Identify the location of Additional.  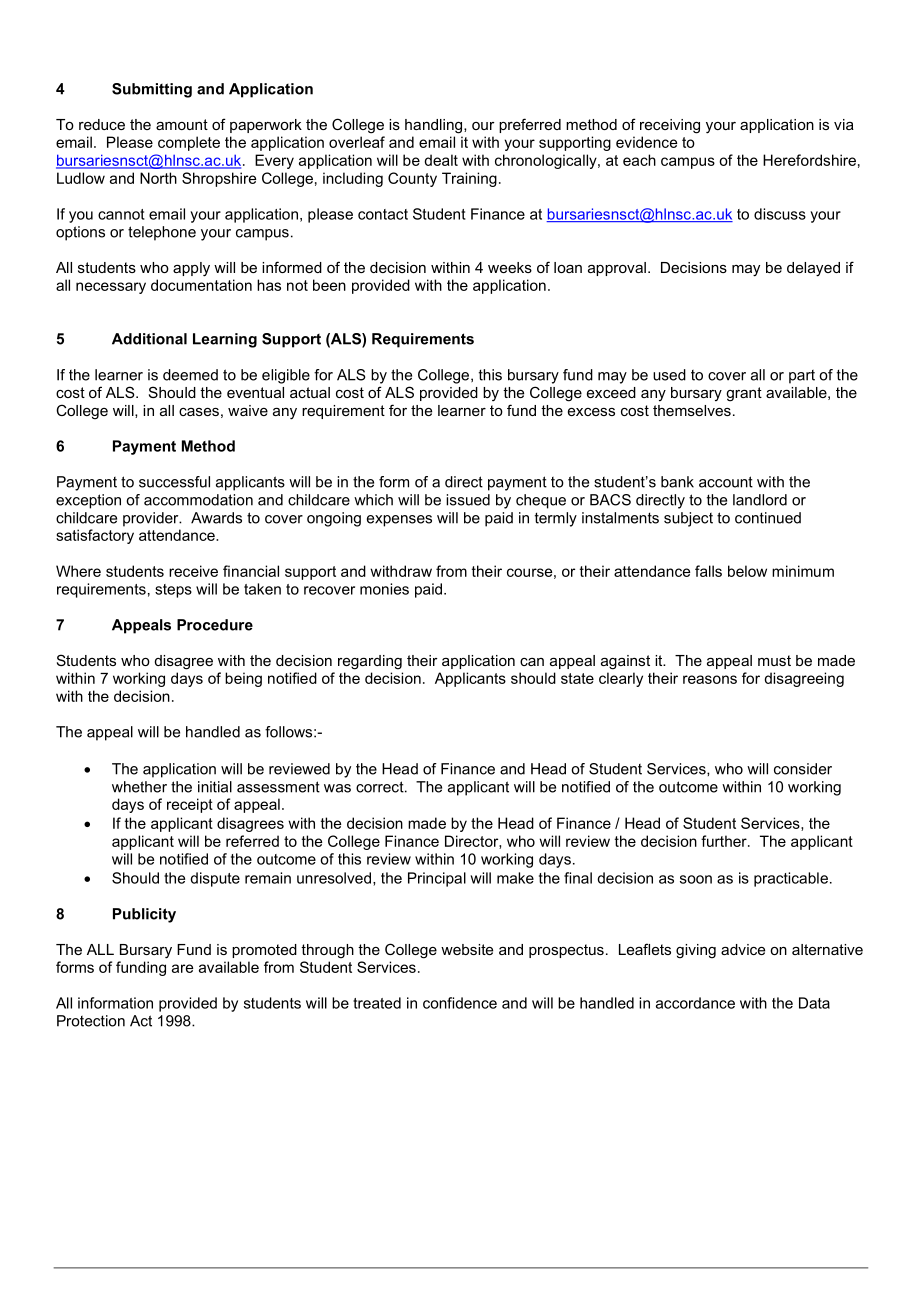
(149, 339).
